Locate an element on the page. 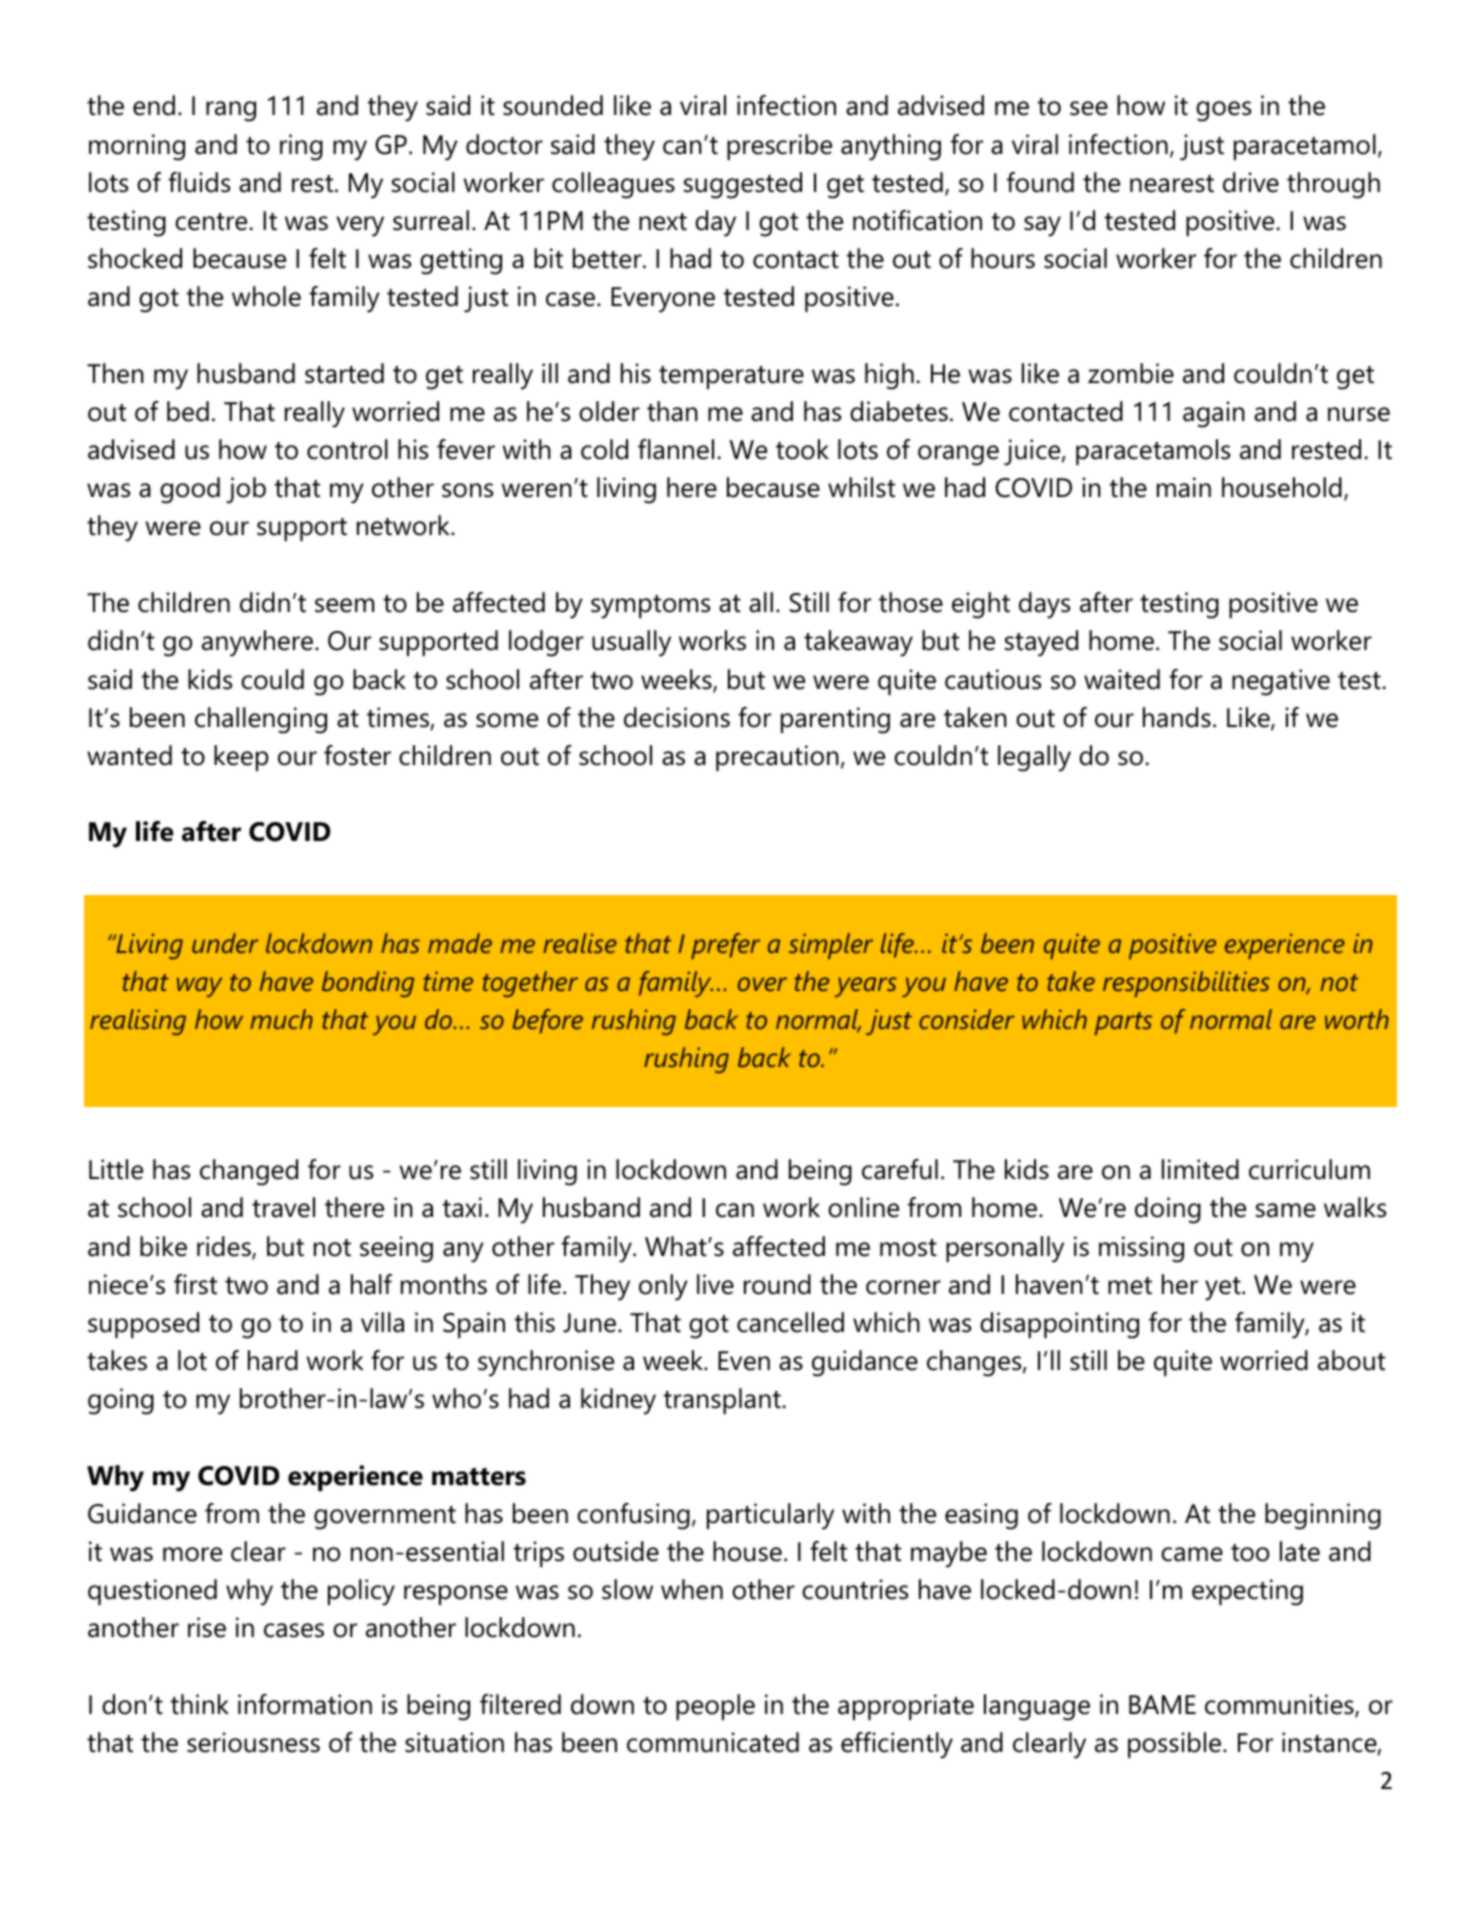 This image has width=1480, height=1916. negative is located at coordinates (1281, 682).
